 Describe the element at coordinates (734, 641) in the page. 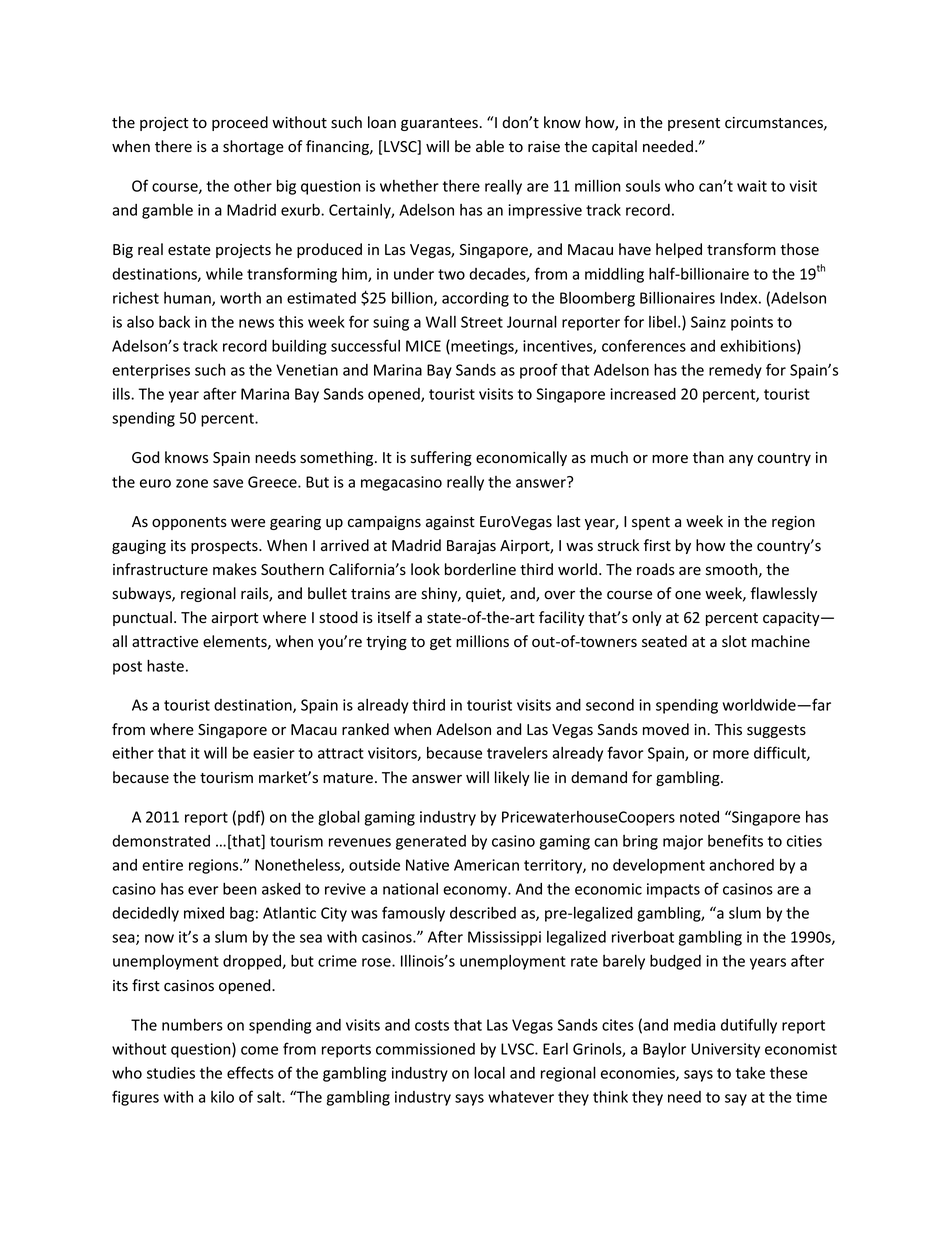

I see `slot` at that location.
